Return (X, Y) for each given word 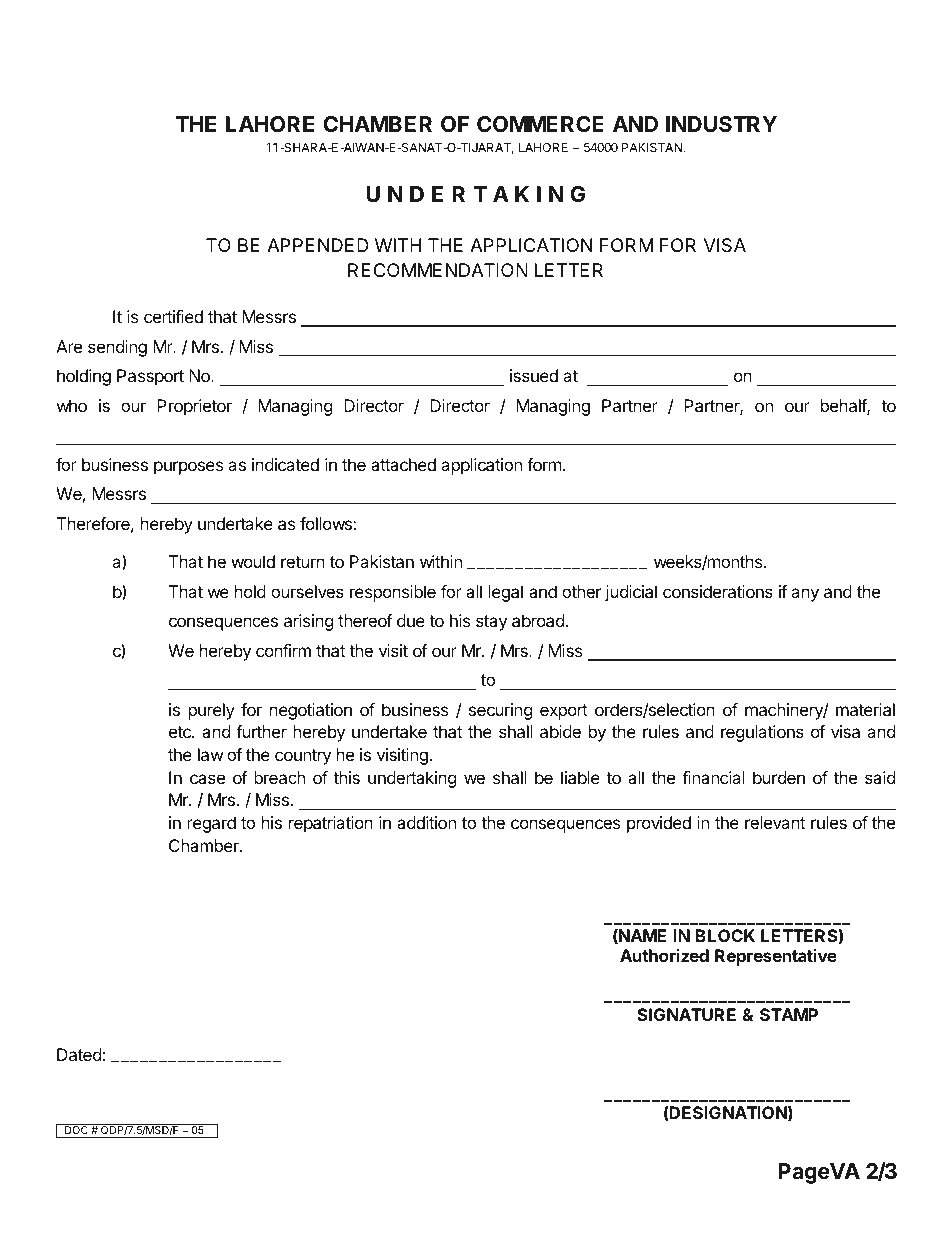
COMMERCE (540, 124)
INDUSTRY (721, 124)
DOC (76, 1131)
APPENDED (318, 245)
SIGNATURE (686, 1014)
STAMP (789, 1014)
